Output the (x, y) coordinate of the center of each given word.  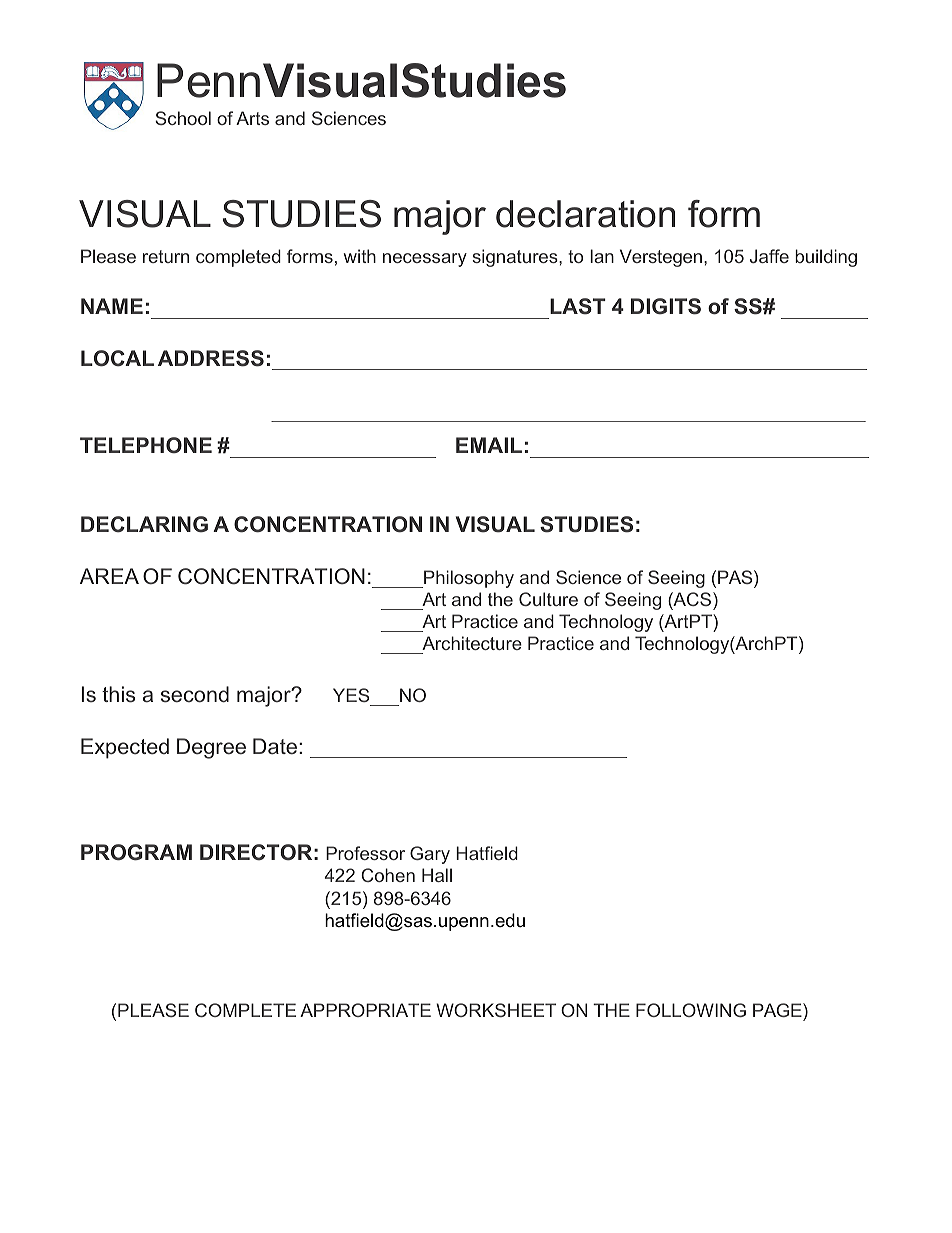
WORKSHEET (496, 1010)
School (183, 118)
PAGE (778, 1010)
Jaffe (769, 256)
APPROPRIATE (365, 1010)
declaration (585, 214)
